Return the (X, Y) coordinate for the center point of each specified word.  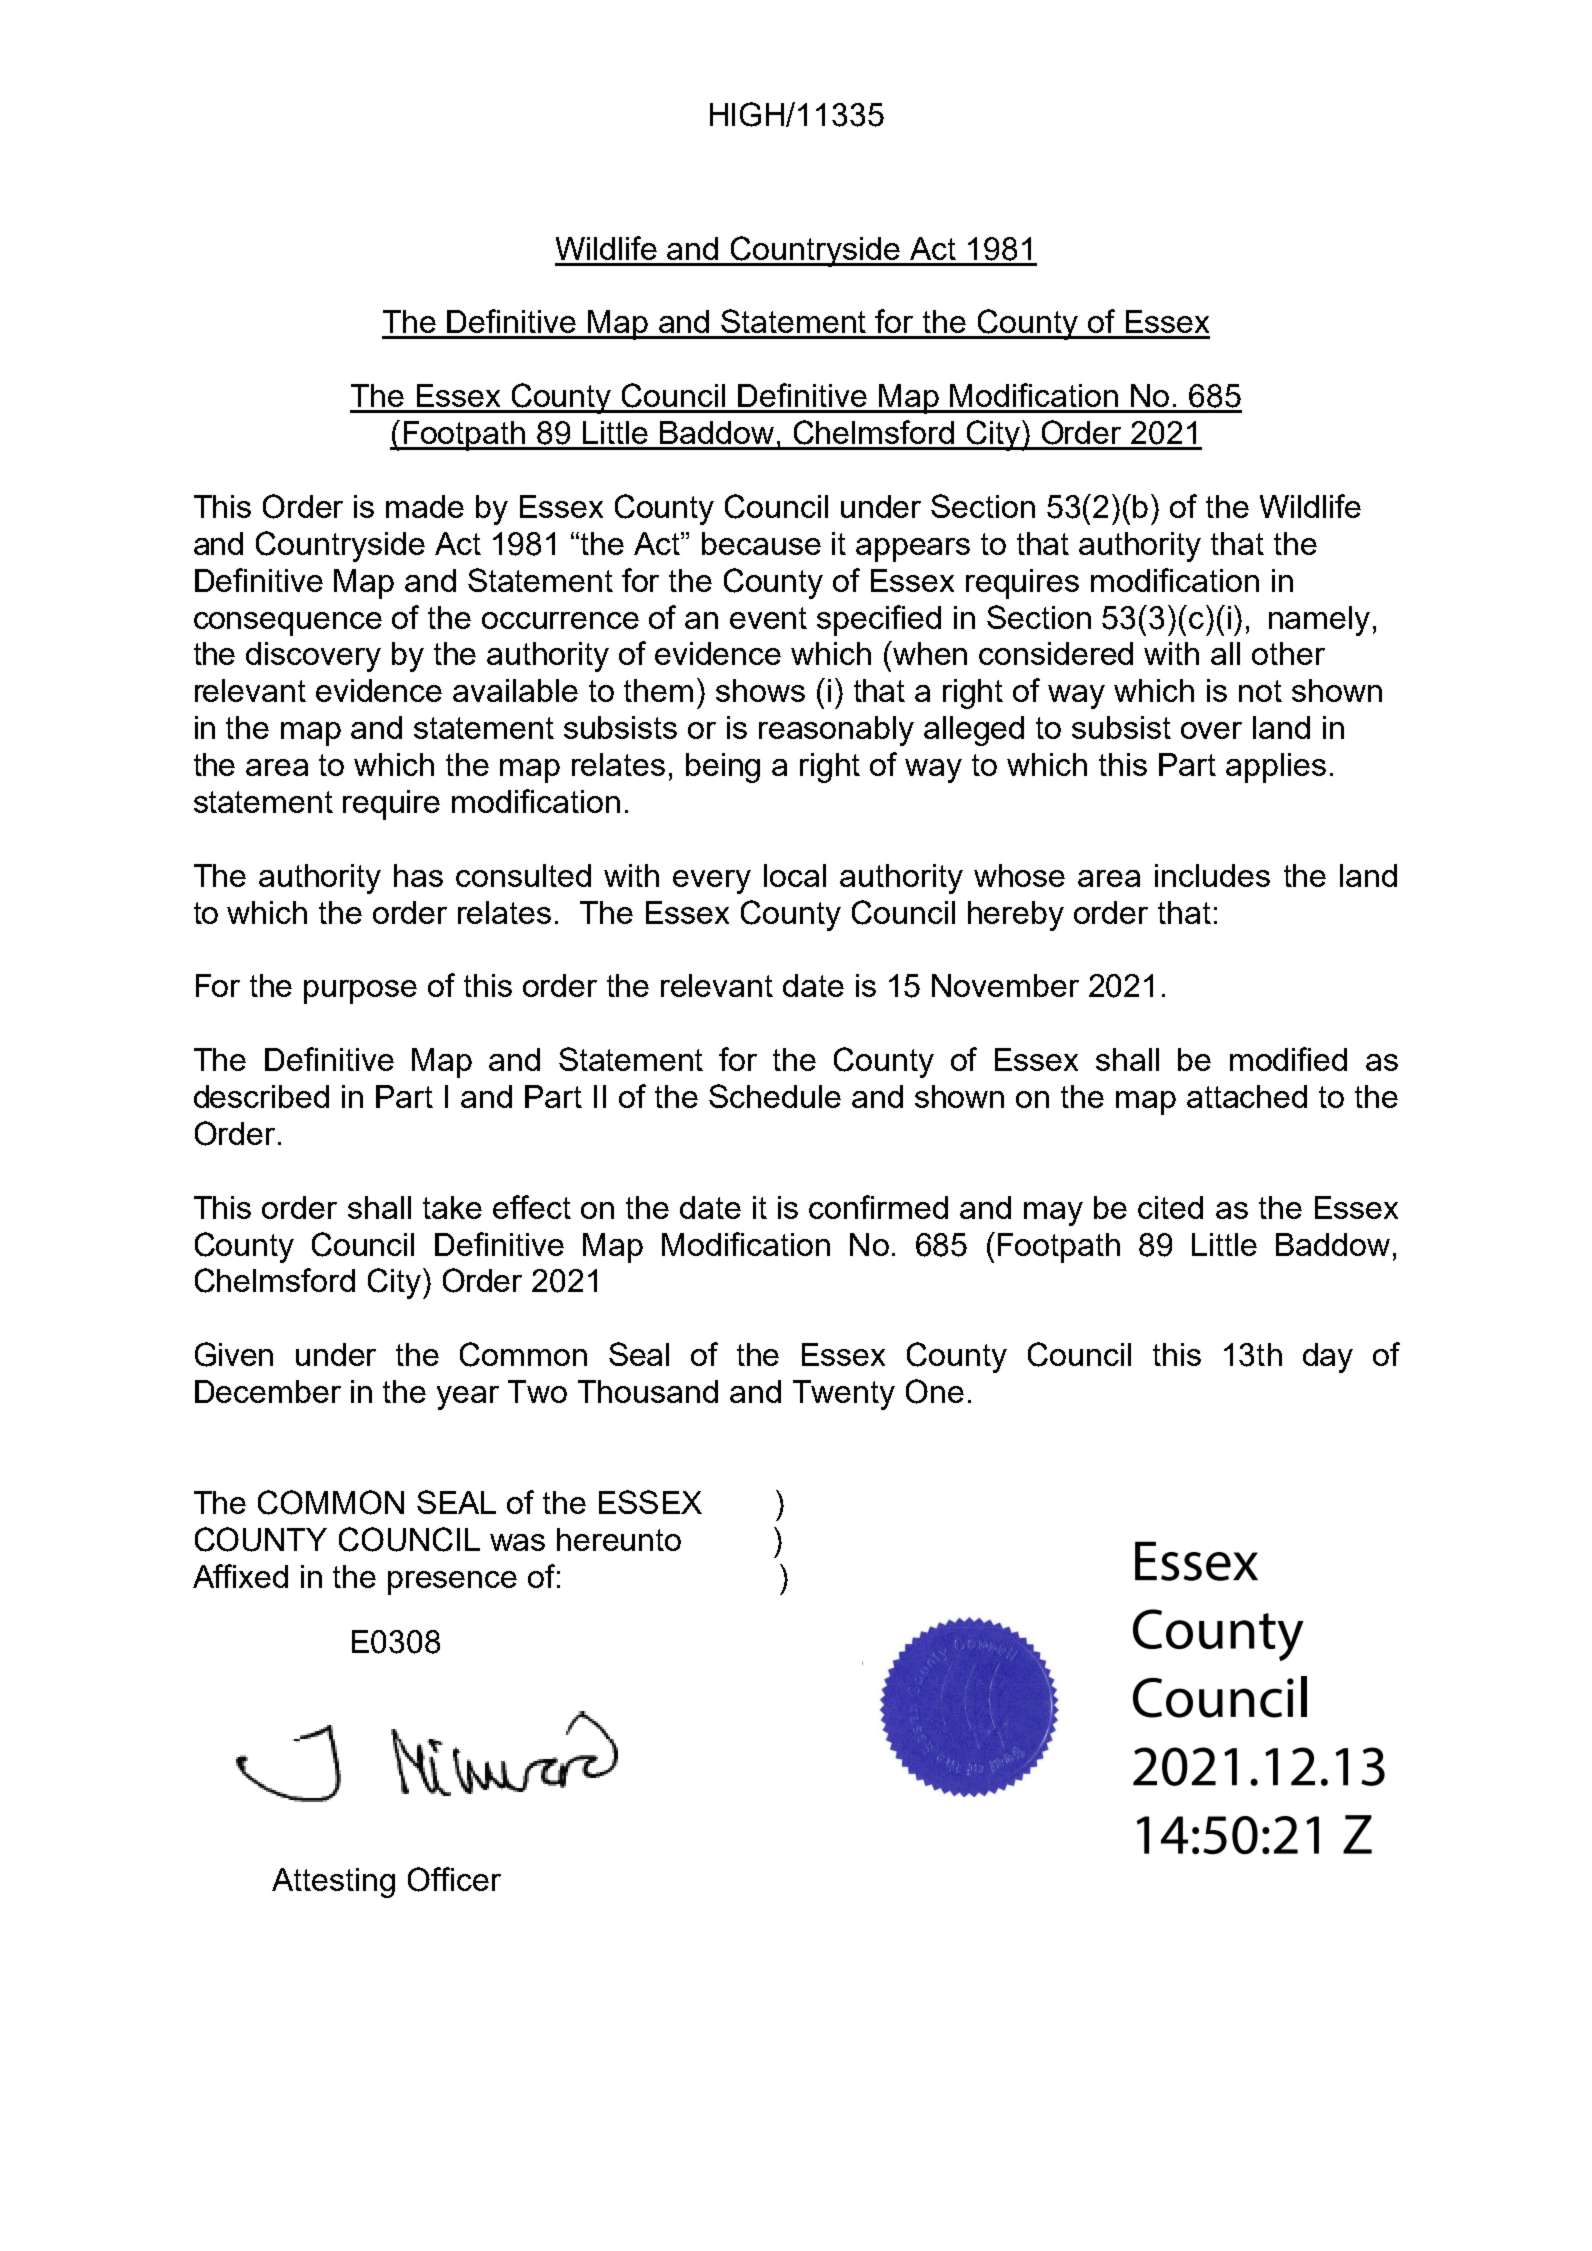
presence (452, 1583)
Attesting (333, 1883)
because (761, 543)
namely (1319, 621)
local (795, 875)
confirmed (878, 1207)
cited (1170, 1207)
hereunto (619, 1539)
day (1328, 1358)
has (418, 875)
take (452, 1207)
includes (1212, 875)
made (425, 506)
